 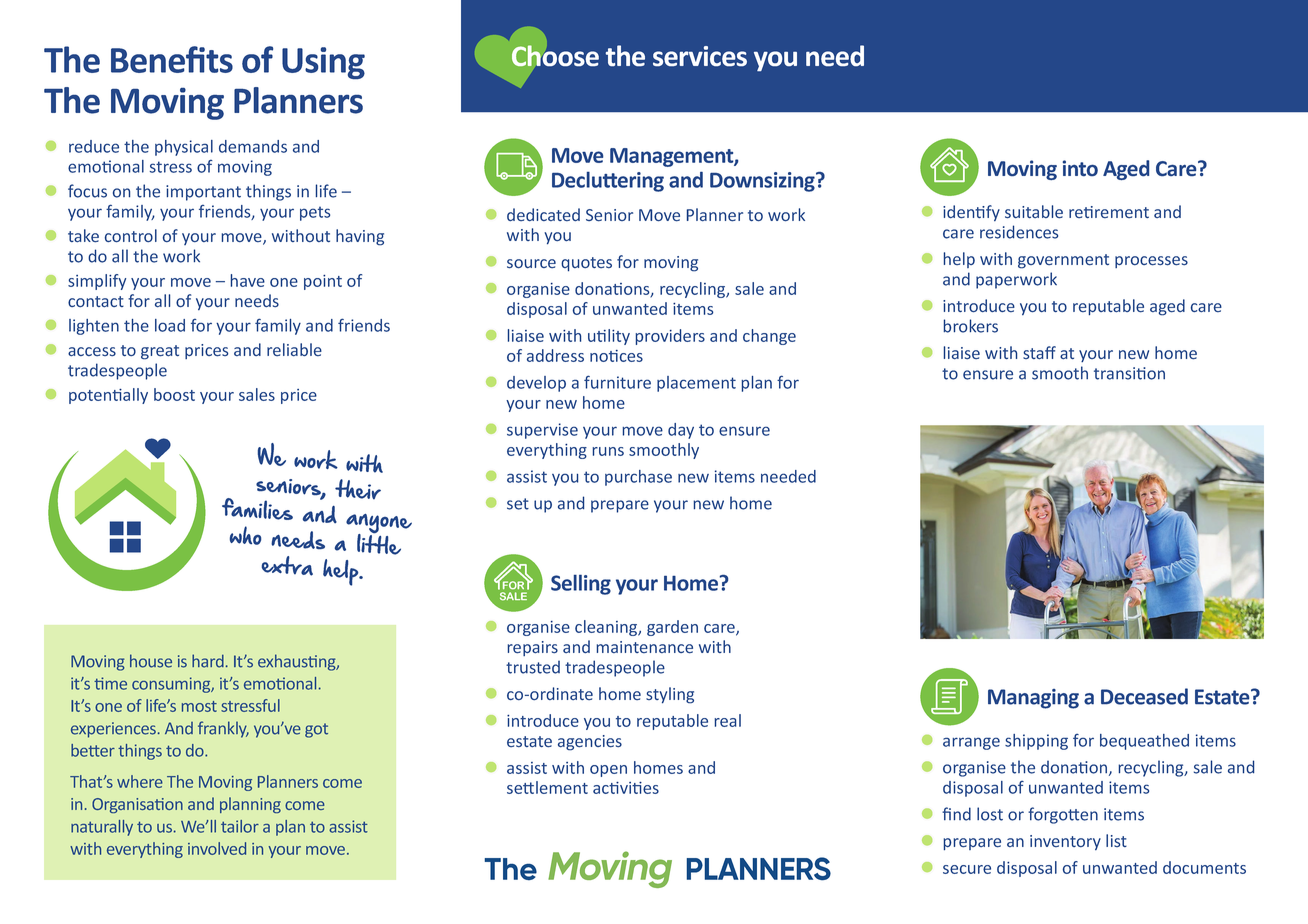 I want to click on transition, so click(x=1129, y=373).
